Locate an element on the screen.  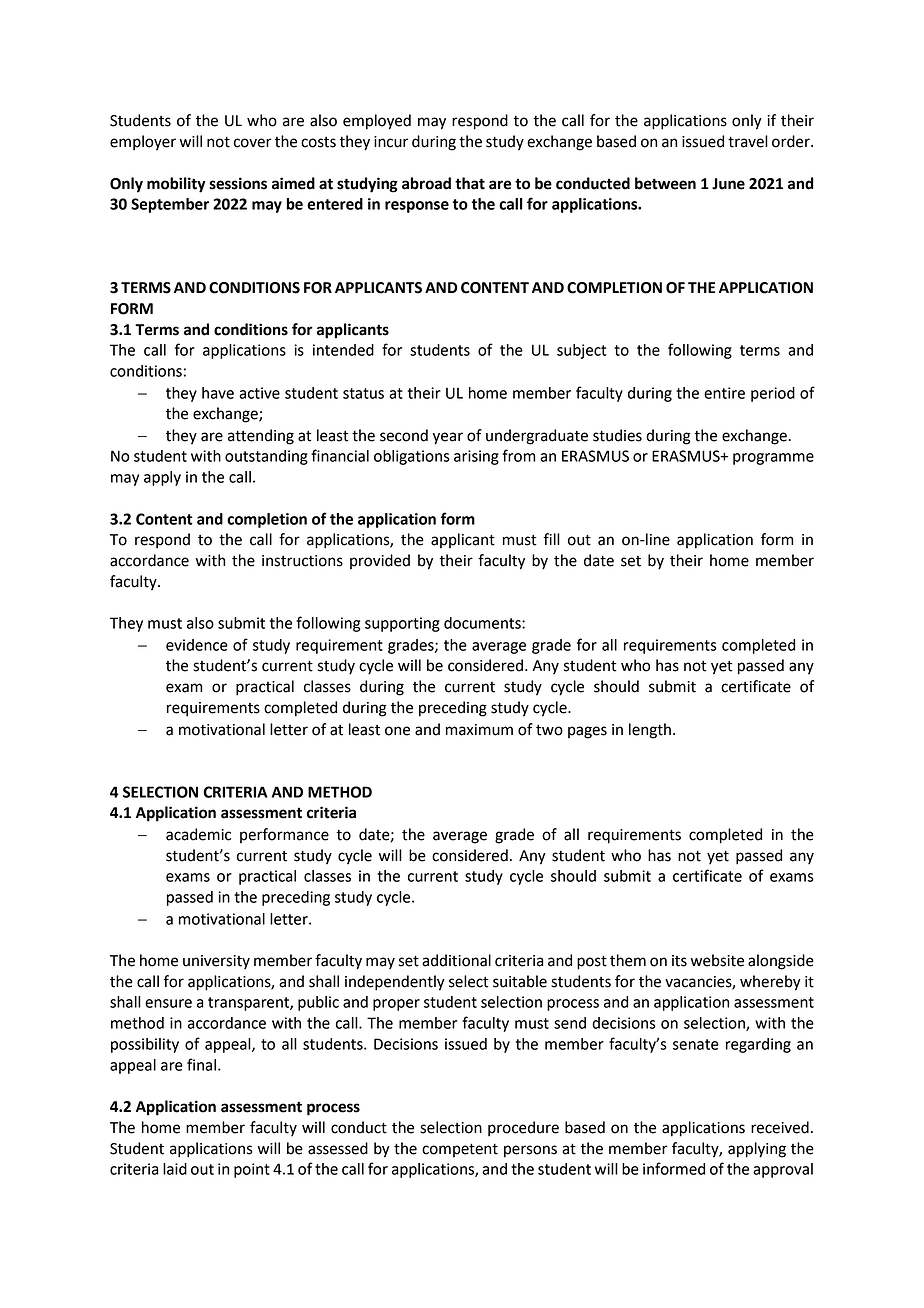
point is located at coordinates (252, 1170).
